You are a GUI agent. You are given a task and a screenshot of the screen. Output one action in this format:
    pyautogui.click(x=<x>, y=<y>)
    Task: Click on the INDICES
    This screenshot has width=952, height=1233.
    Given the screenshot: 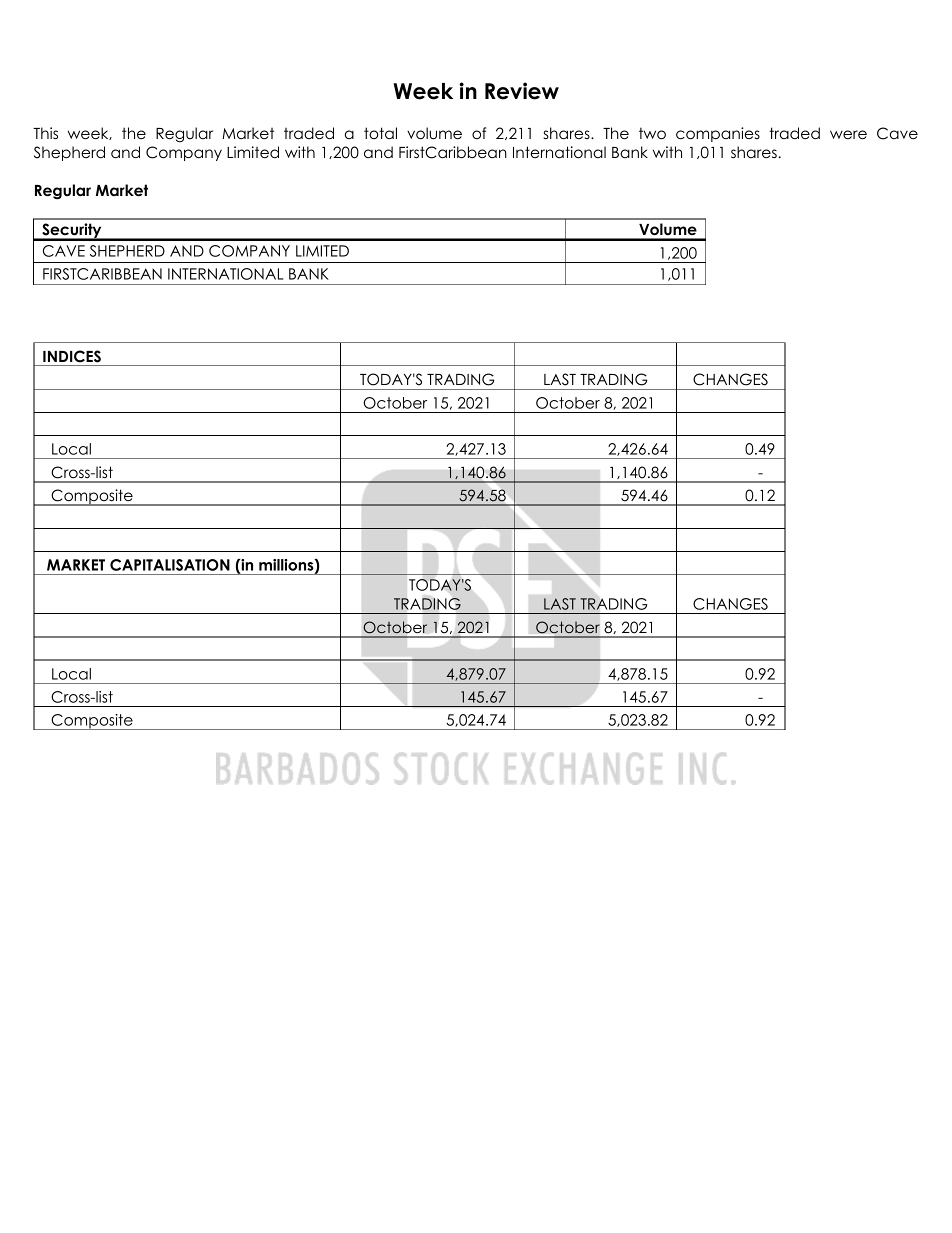 What is the action you would take?
    pyautogui.click(x=72, y=356)
